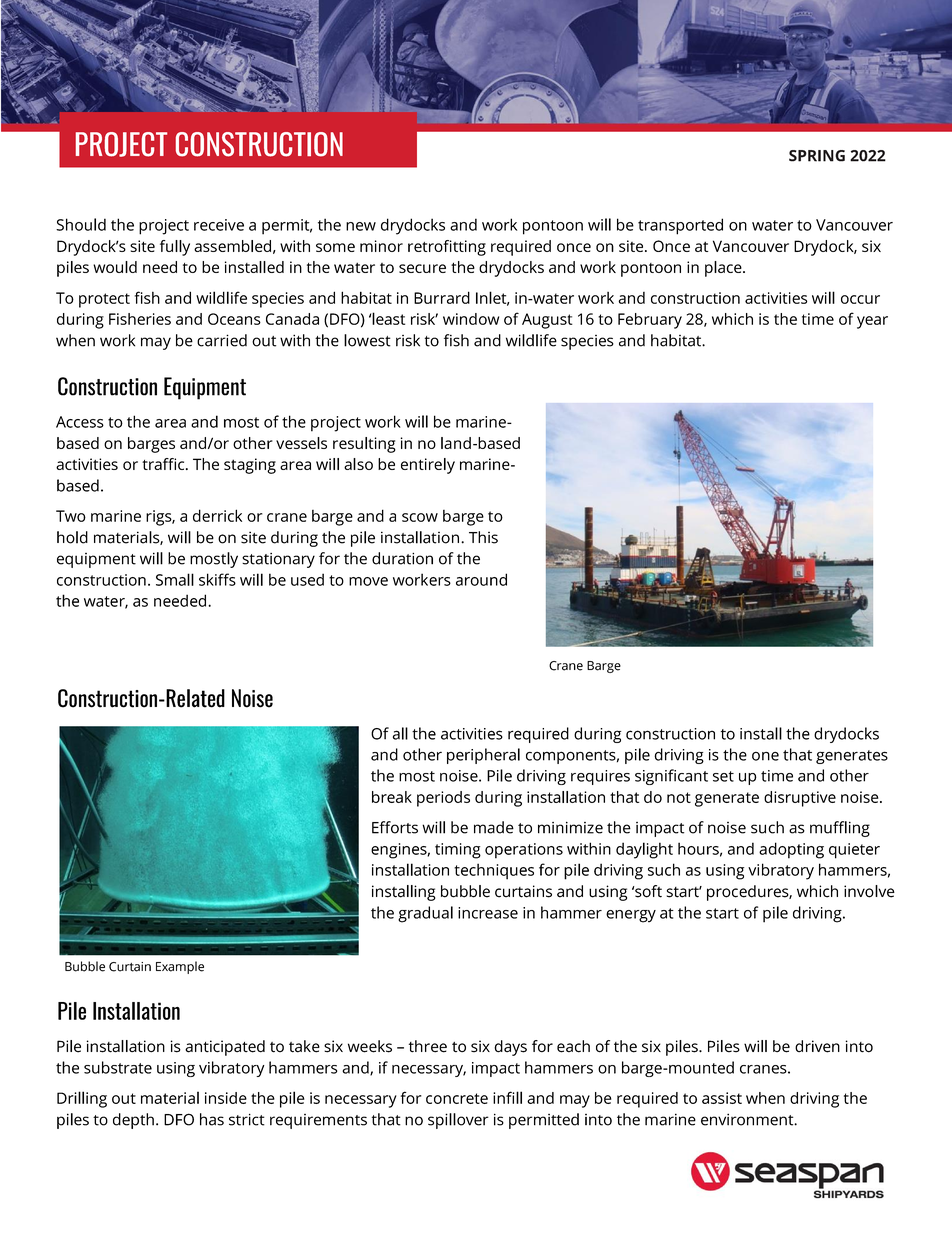 This screenshot has width=952, height=1233. I want to click on inside, so click(226, 1098).
